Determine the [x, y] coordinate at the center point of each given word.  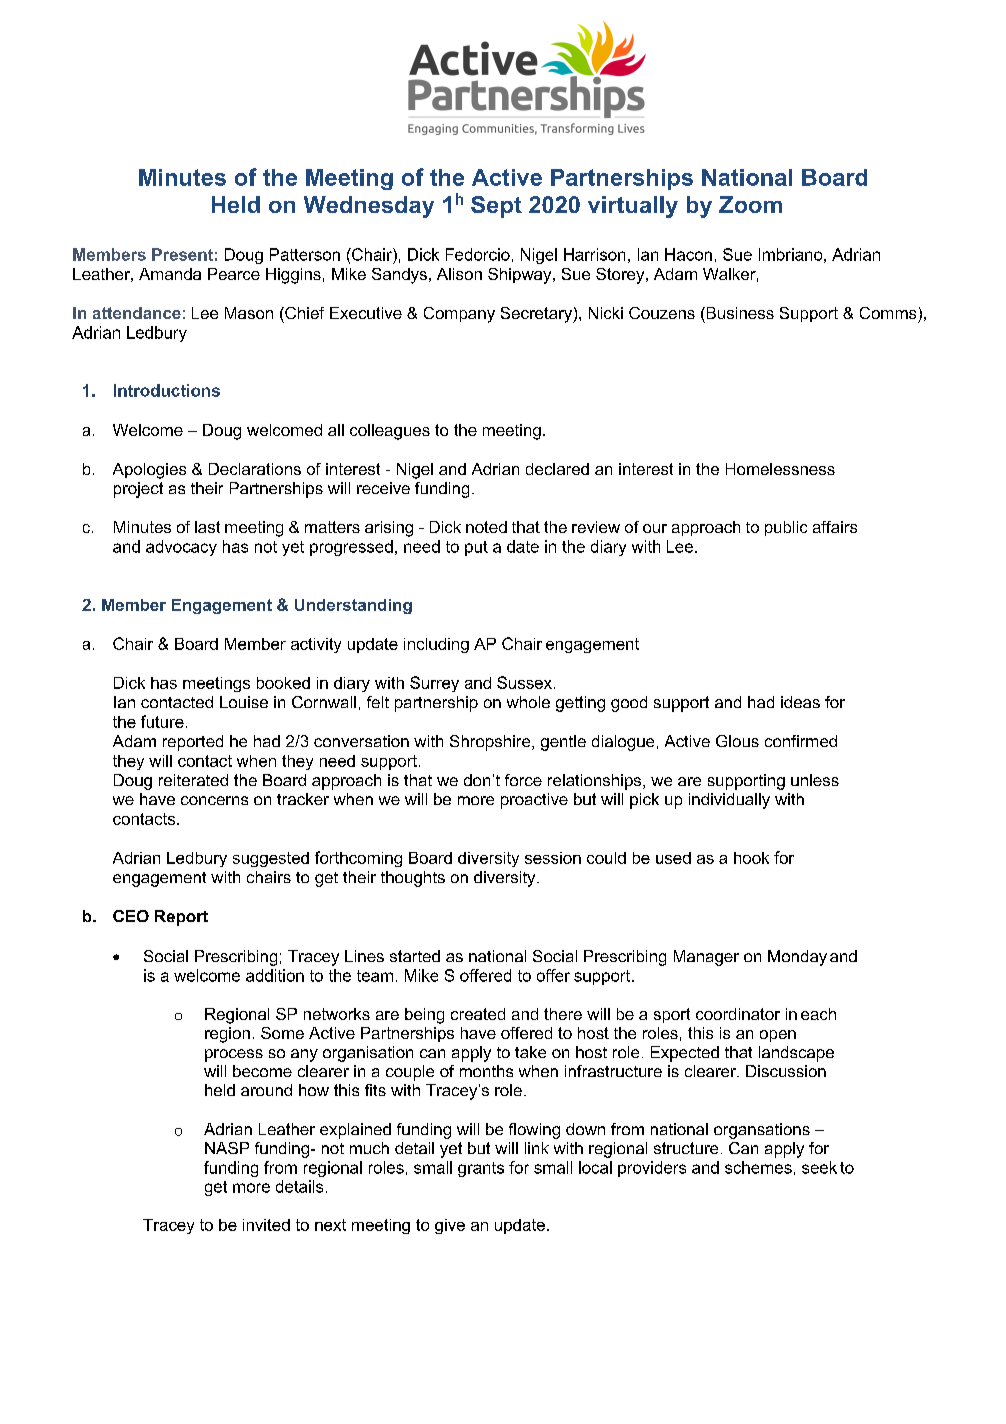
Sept [496, 207]
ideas [800, 702]
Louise [244, 702]
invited [266, 1225]
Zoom [750, 204]
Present [182, 254]
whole [528, 702]
